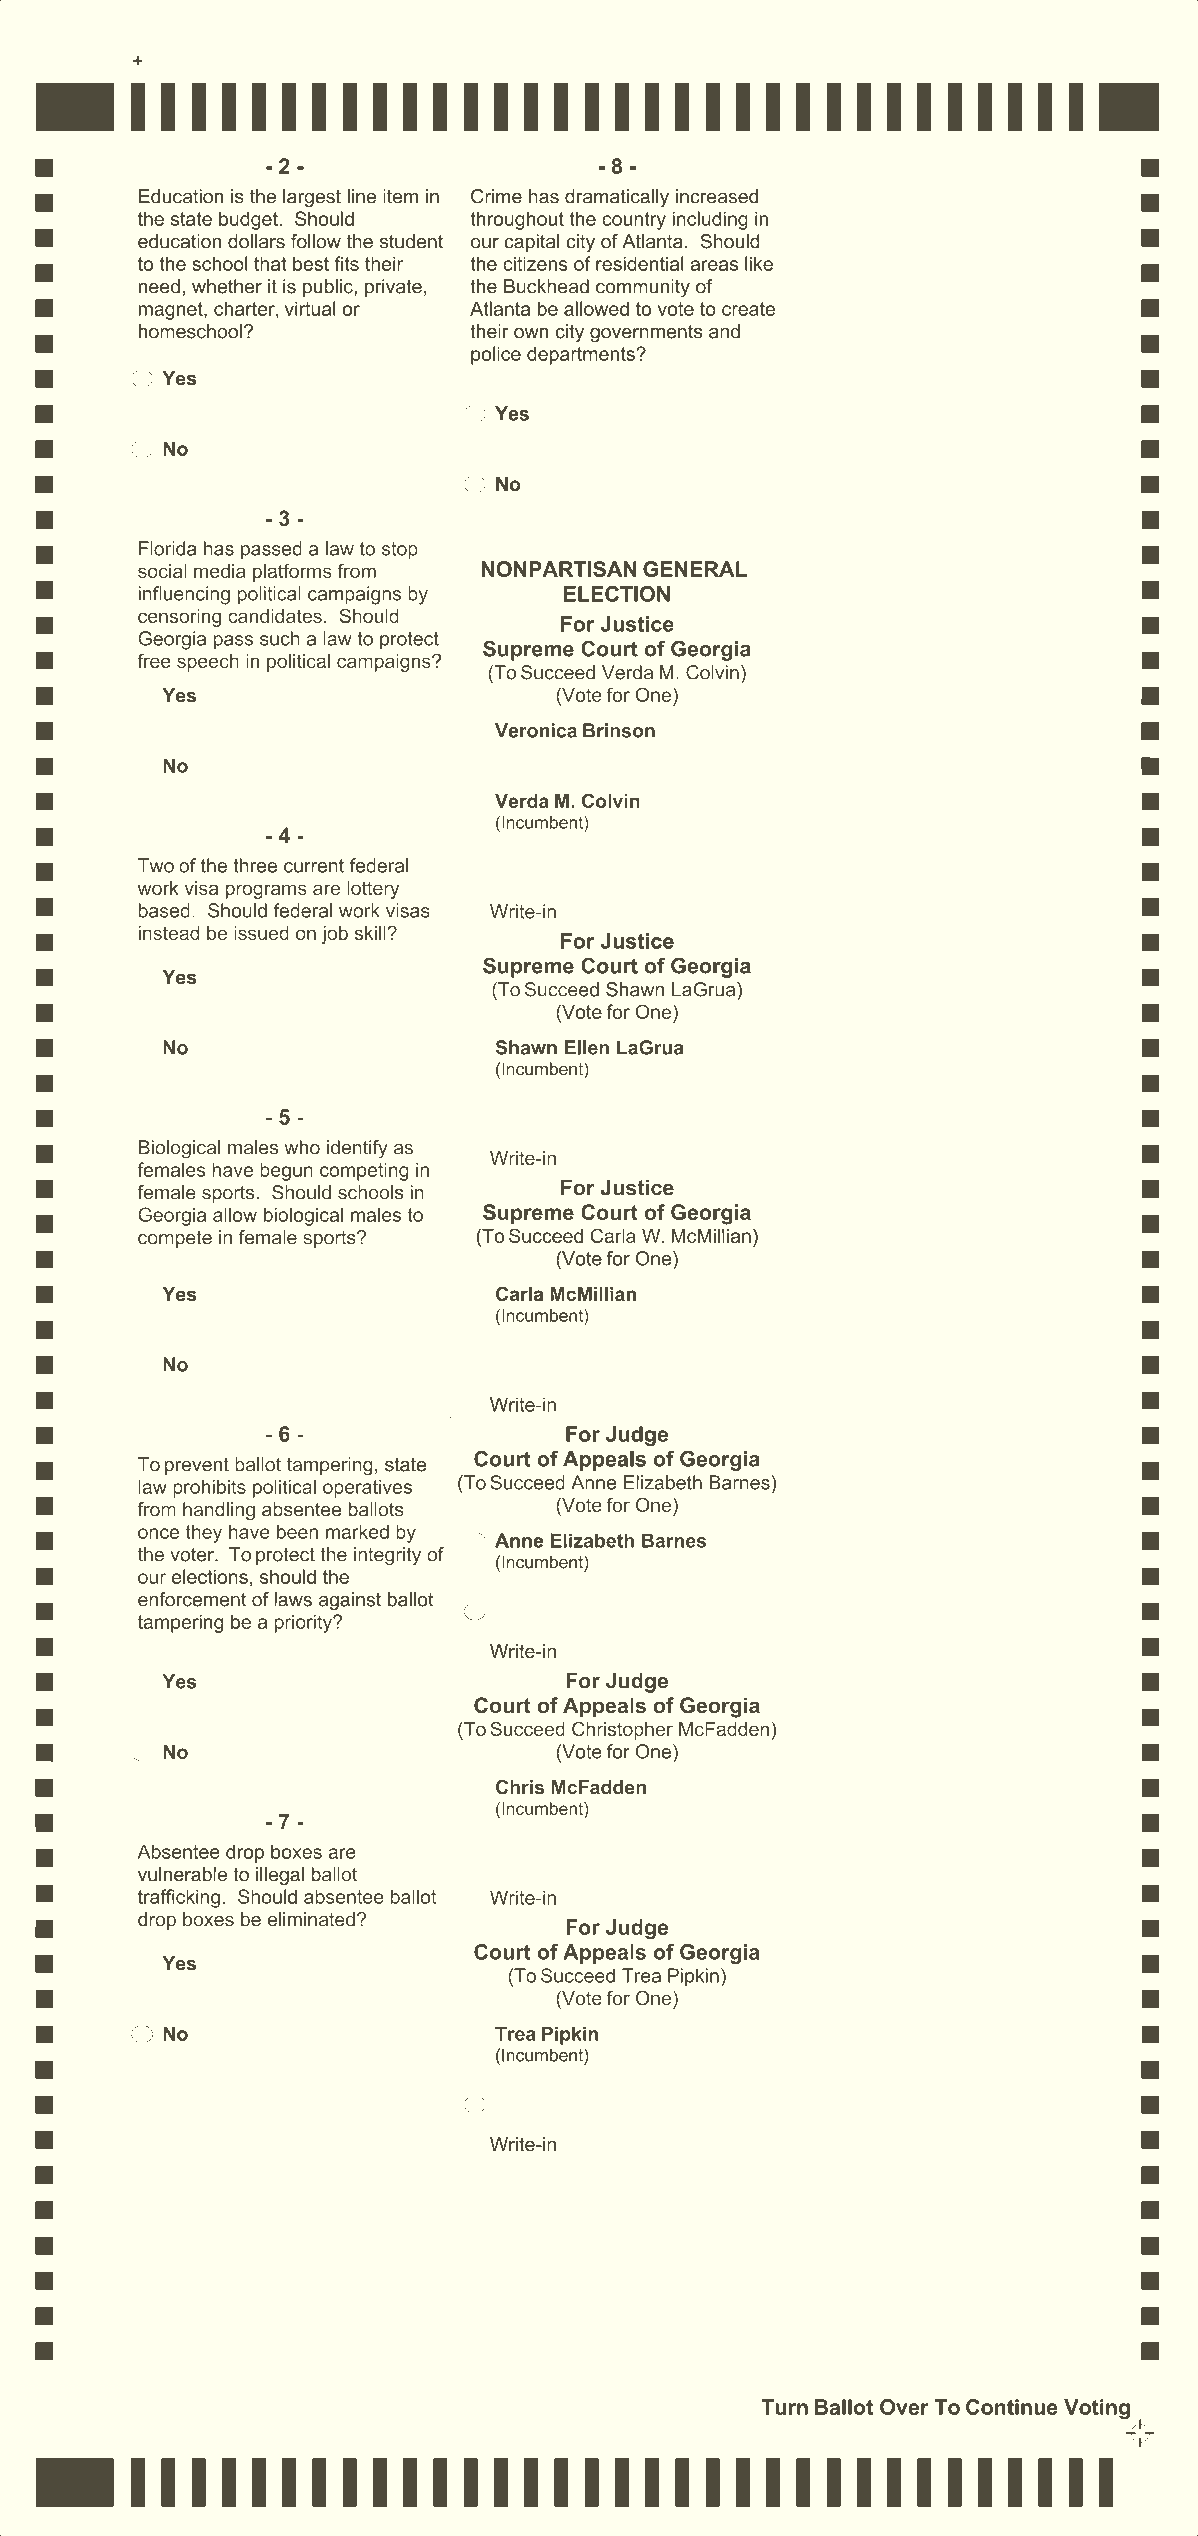 This page has height=2536, width=1198. Describe the element at coordinates (759, 263) in the page. I see `like` at that location.
